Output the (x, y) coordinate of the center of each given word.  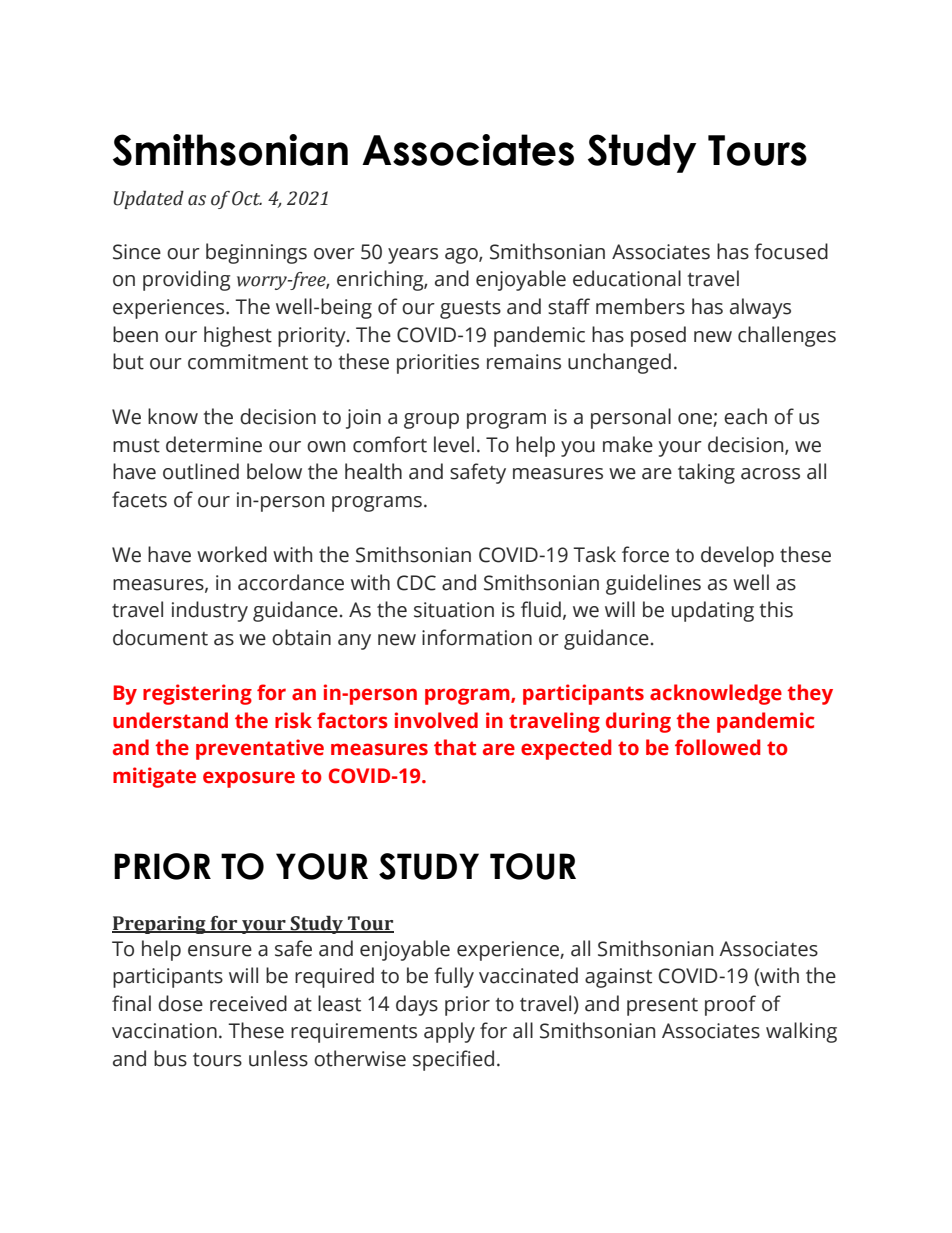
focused (791, 251)
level (454, 444)
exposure (249, 779)
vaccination (164, 1031)
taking (706, 473)
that (455, 747)
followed (717, 747)
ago (462, 256)
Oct (247, 198)
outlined (201, 471)
